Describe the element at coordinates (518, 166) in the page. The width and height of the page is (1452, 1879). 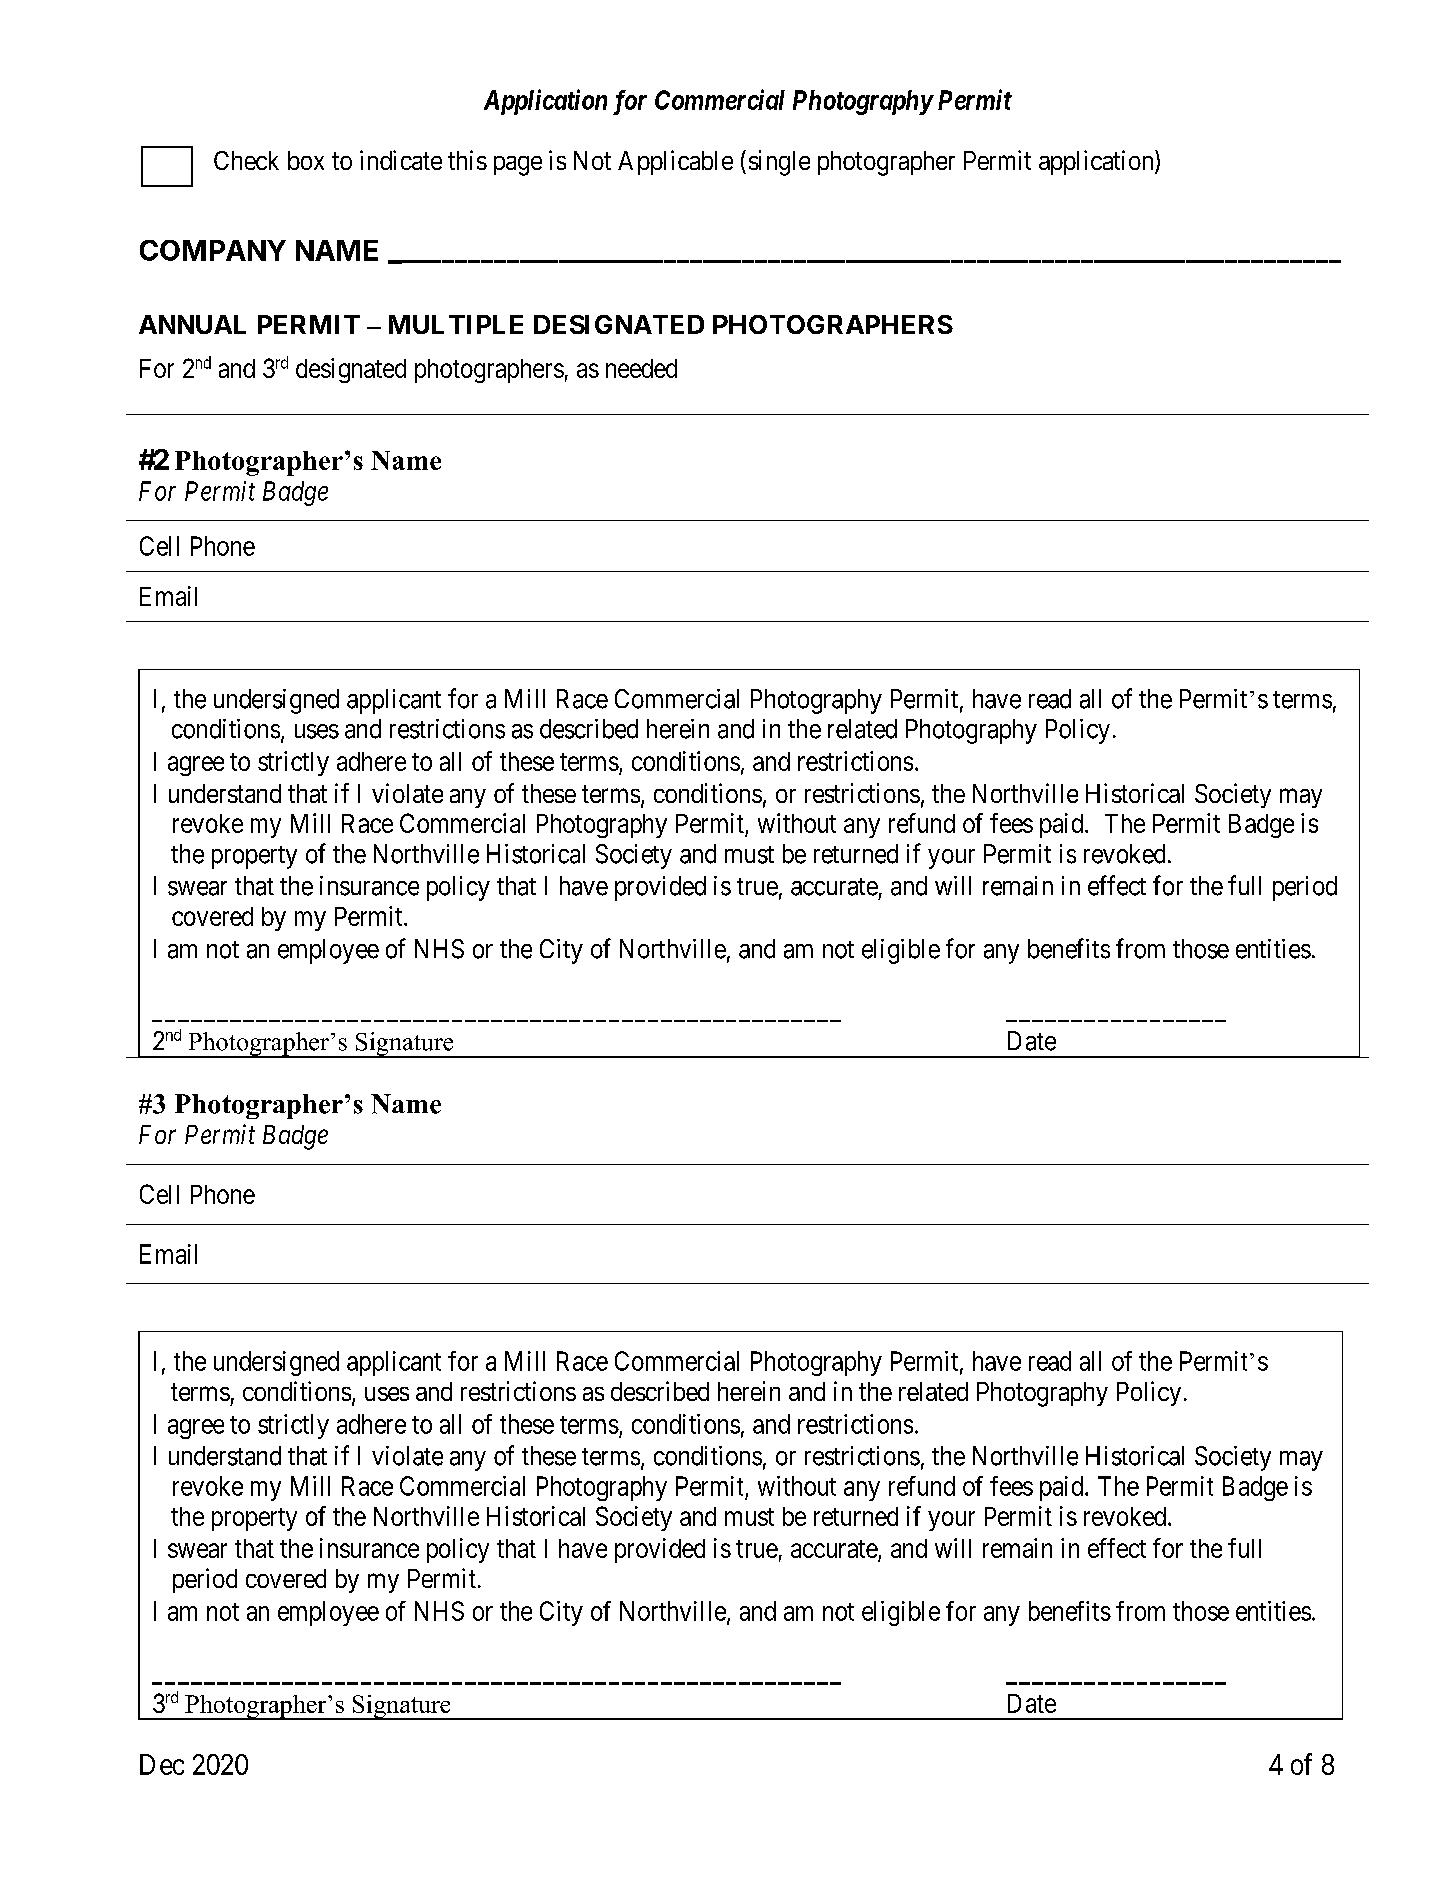
I see `page` at that location.
